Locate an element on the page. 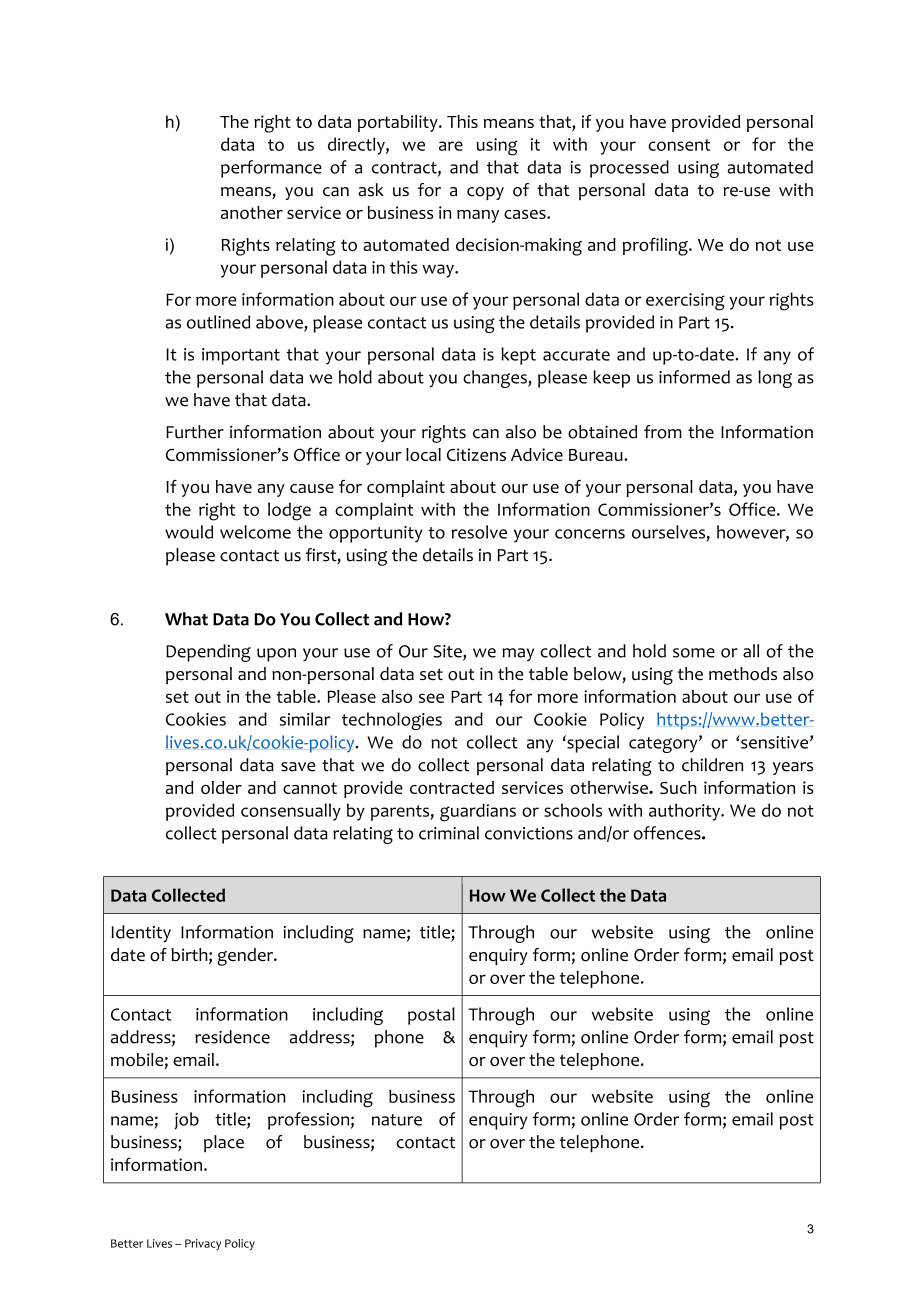  authority is located at coordinates (685, 812).
